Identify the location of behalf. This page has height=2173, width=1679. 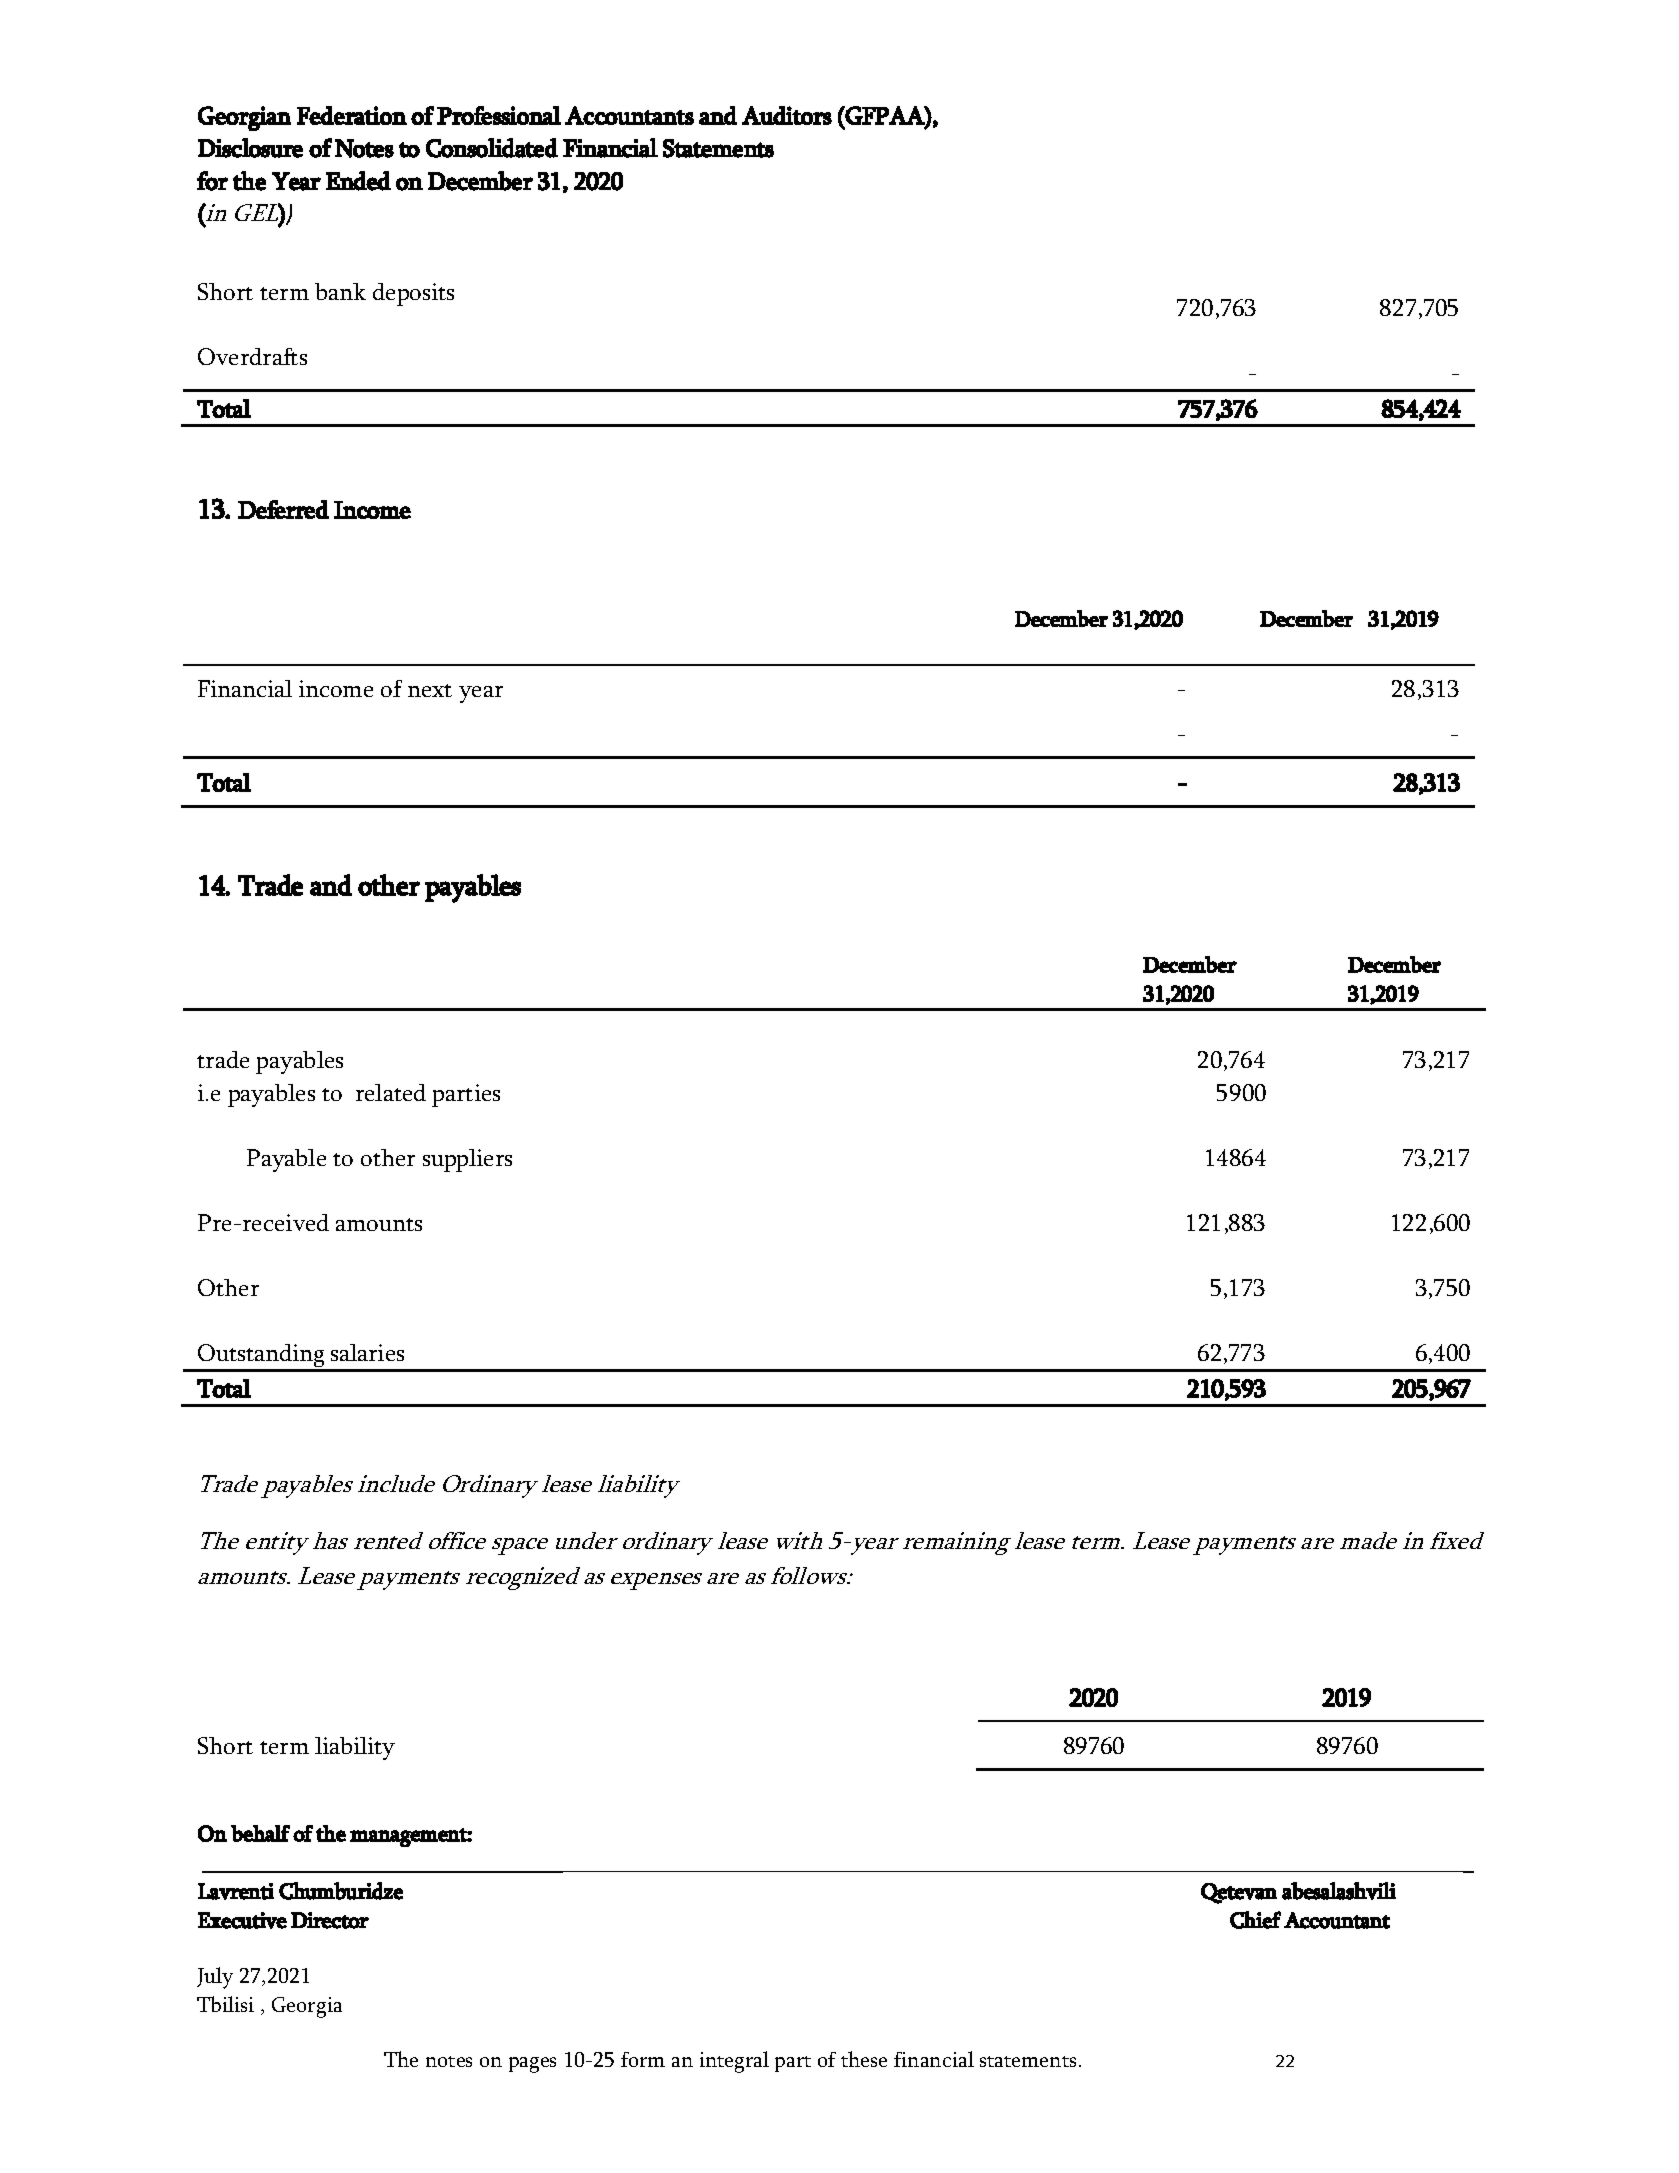
(260, 1833).
